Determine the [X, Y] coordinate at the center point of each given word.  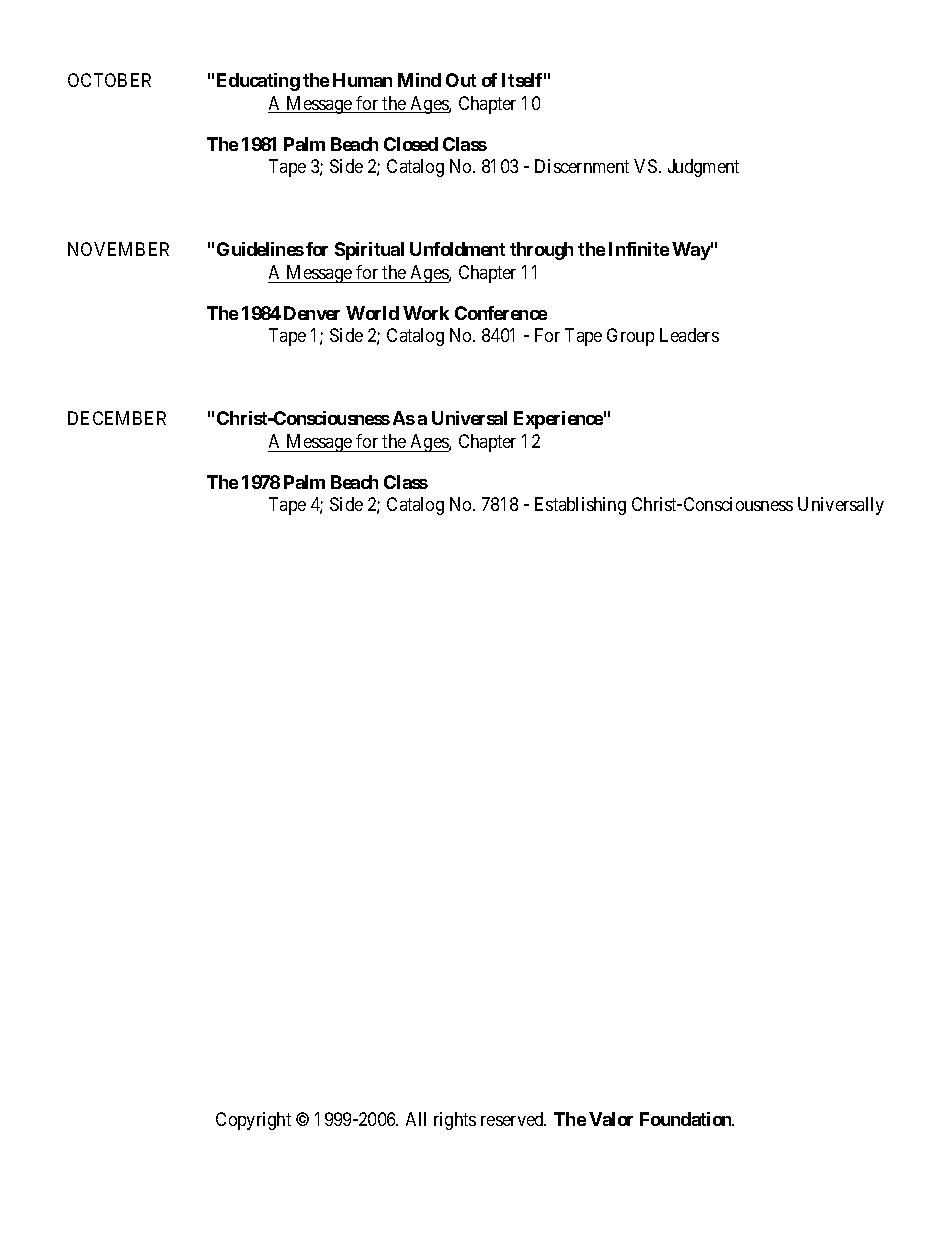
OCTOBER [109, 80]
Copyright [253, 1121]
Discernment [582, 166]
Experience [558, 420]
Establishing [580, 506]
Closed [411, 144]
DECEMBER [117, 418]
